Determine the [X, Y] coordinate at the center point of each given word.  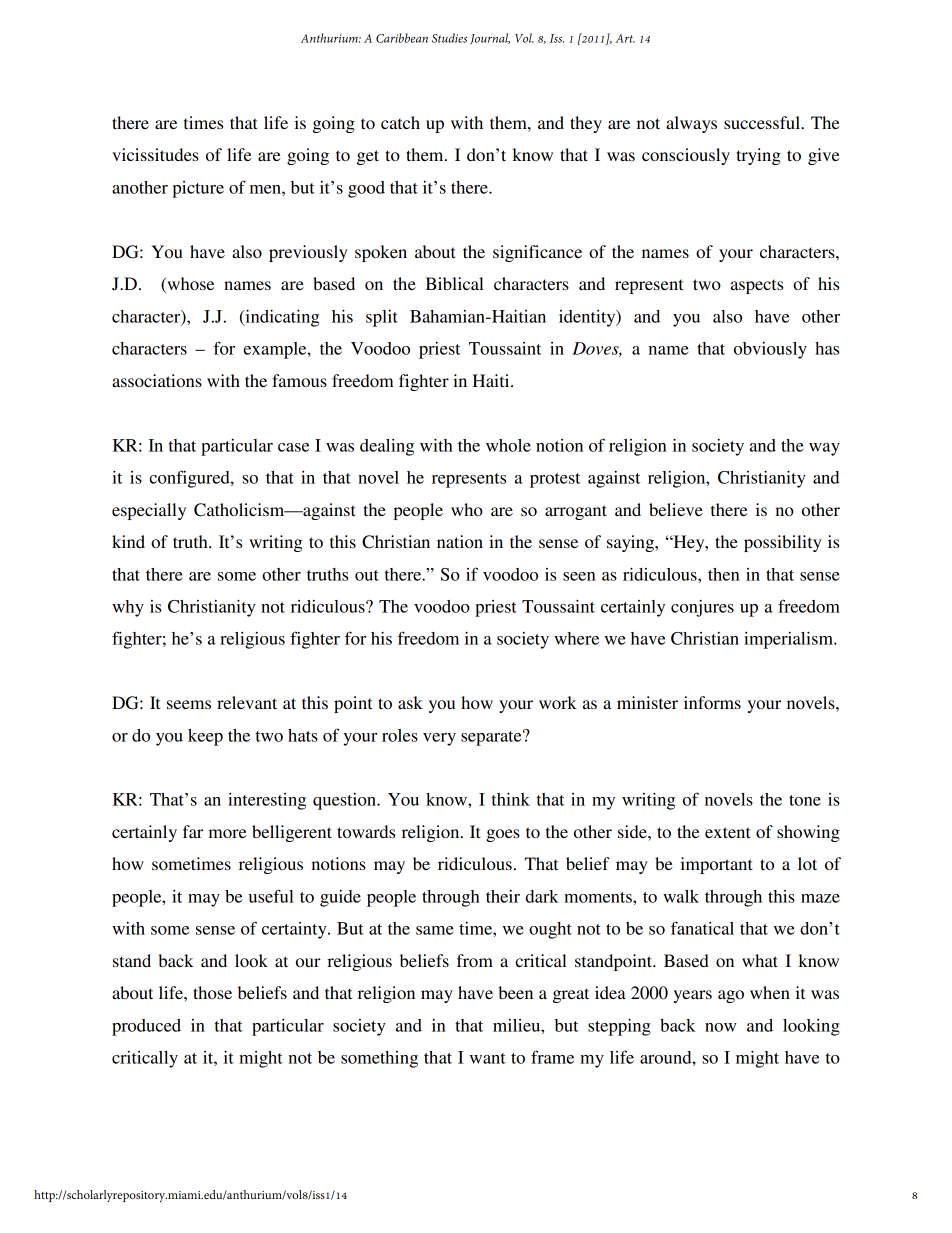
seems [189, 704]
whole [508, 445]
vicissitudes [155, 154]
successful [763, 122]
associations [157, 380]
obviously [770, 350]
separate [492, 738]
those [212, 992]
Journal [490, 38]
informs [712, 702]
